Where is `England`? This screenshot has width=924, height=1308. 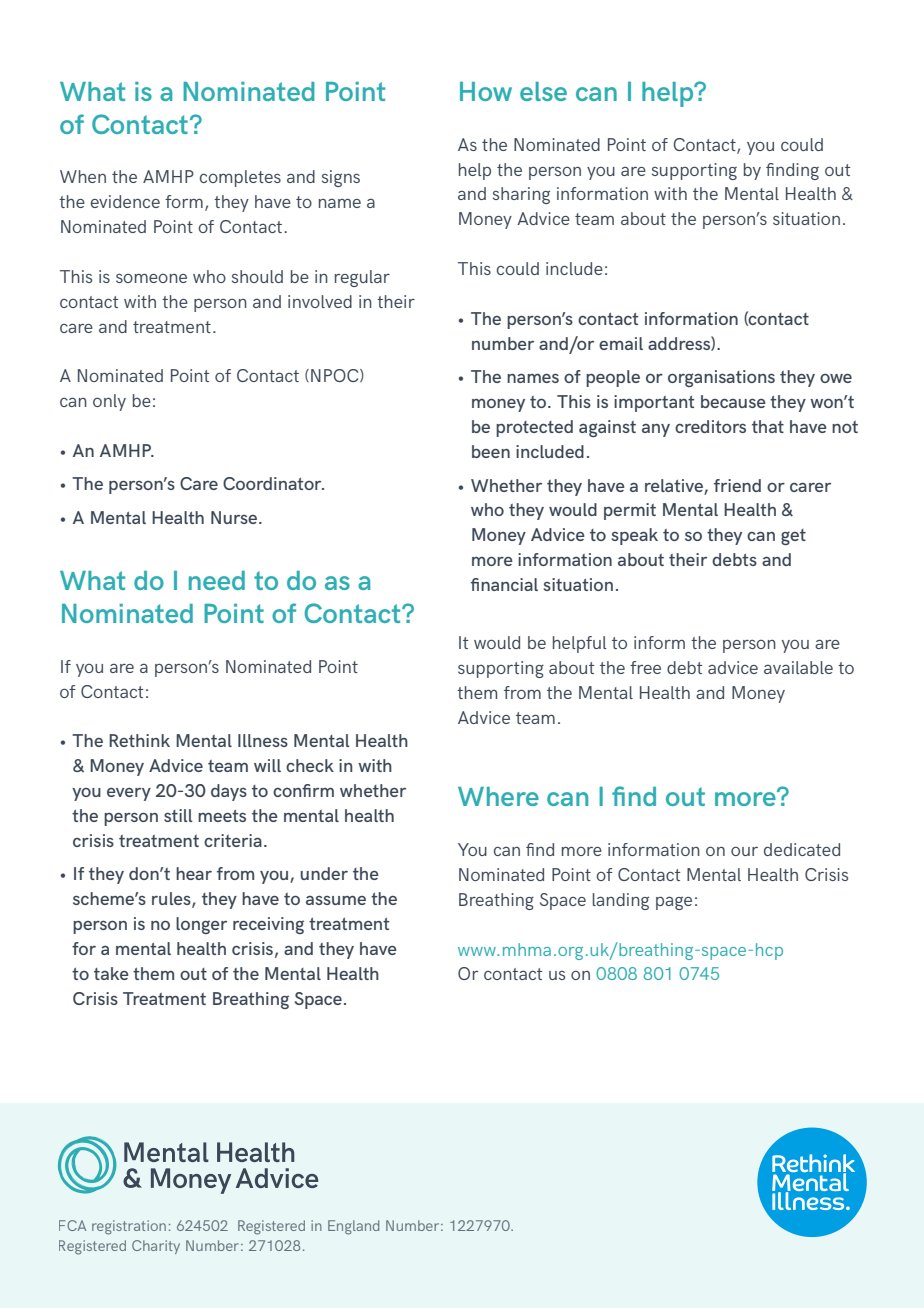 England is located at coordinates (353, 1227).
